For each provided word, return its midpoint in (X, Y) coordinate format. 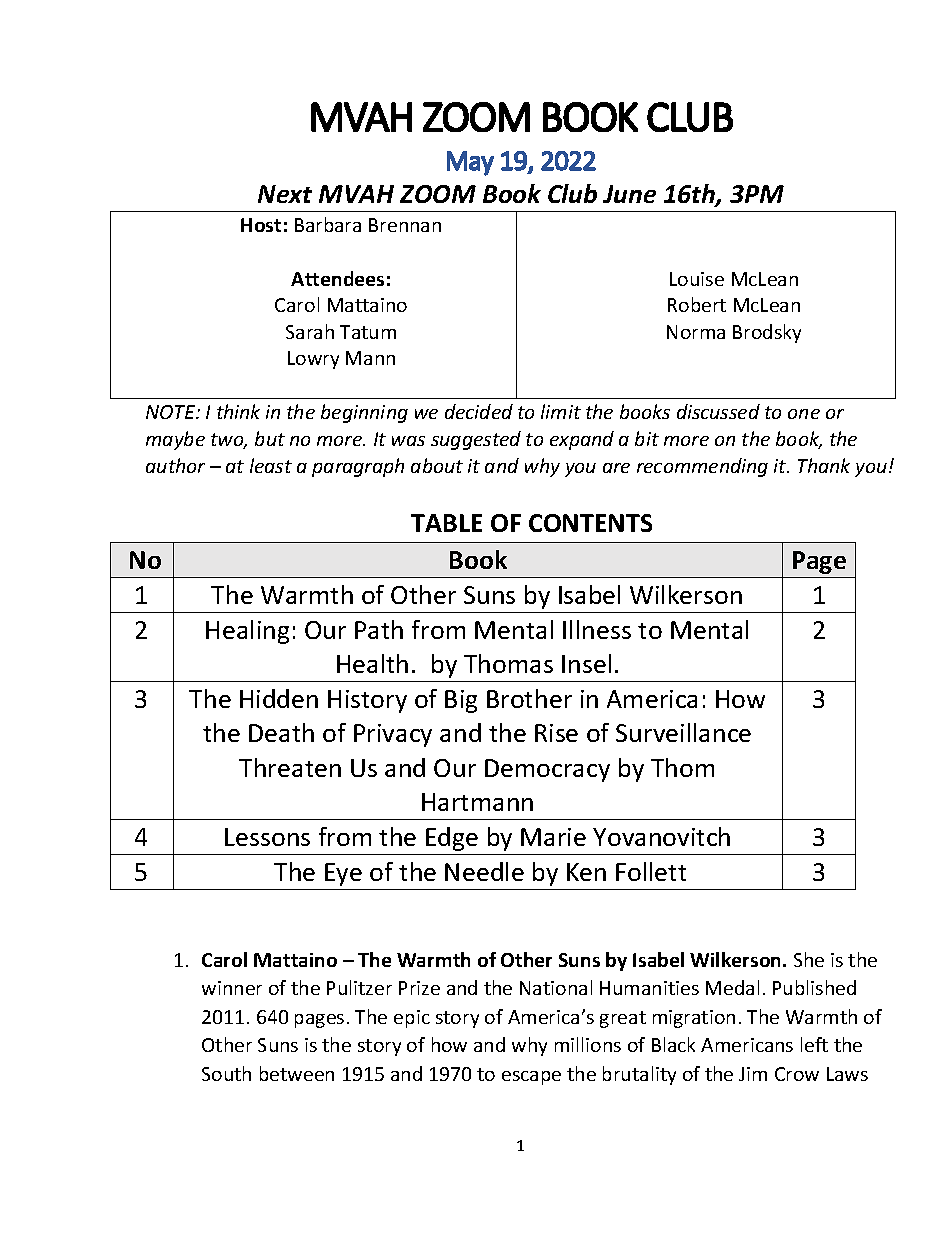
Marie (553, 837)
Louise (697, 279)
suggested (476, 440)
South (226, 1073)
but (270, 438)
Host (261, 225)
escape (531, 1078)
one (804, 414)
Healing (247, 632)
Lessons (267, 837)
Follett (651, 871)
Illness (597, 629)
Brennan (405, 225)
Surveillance (683, 732)
